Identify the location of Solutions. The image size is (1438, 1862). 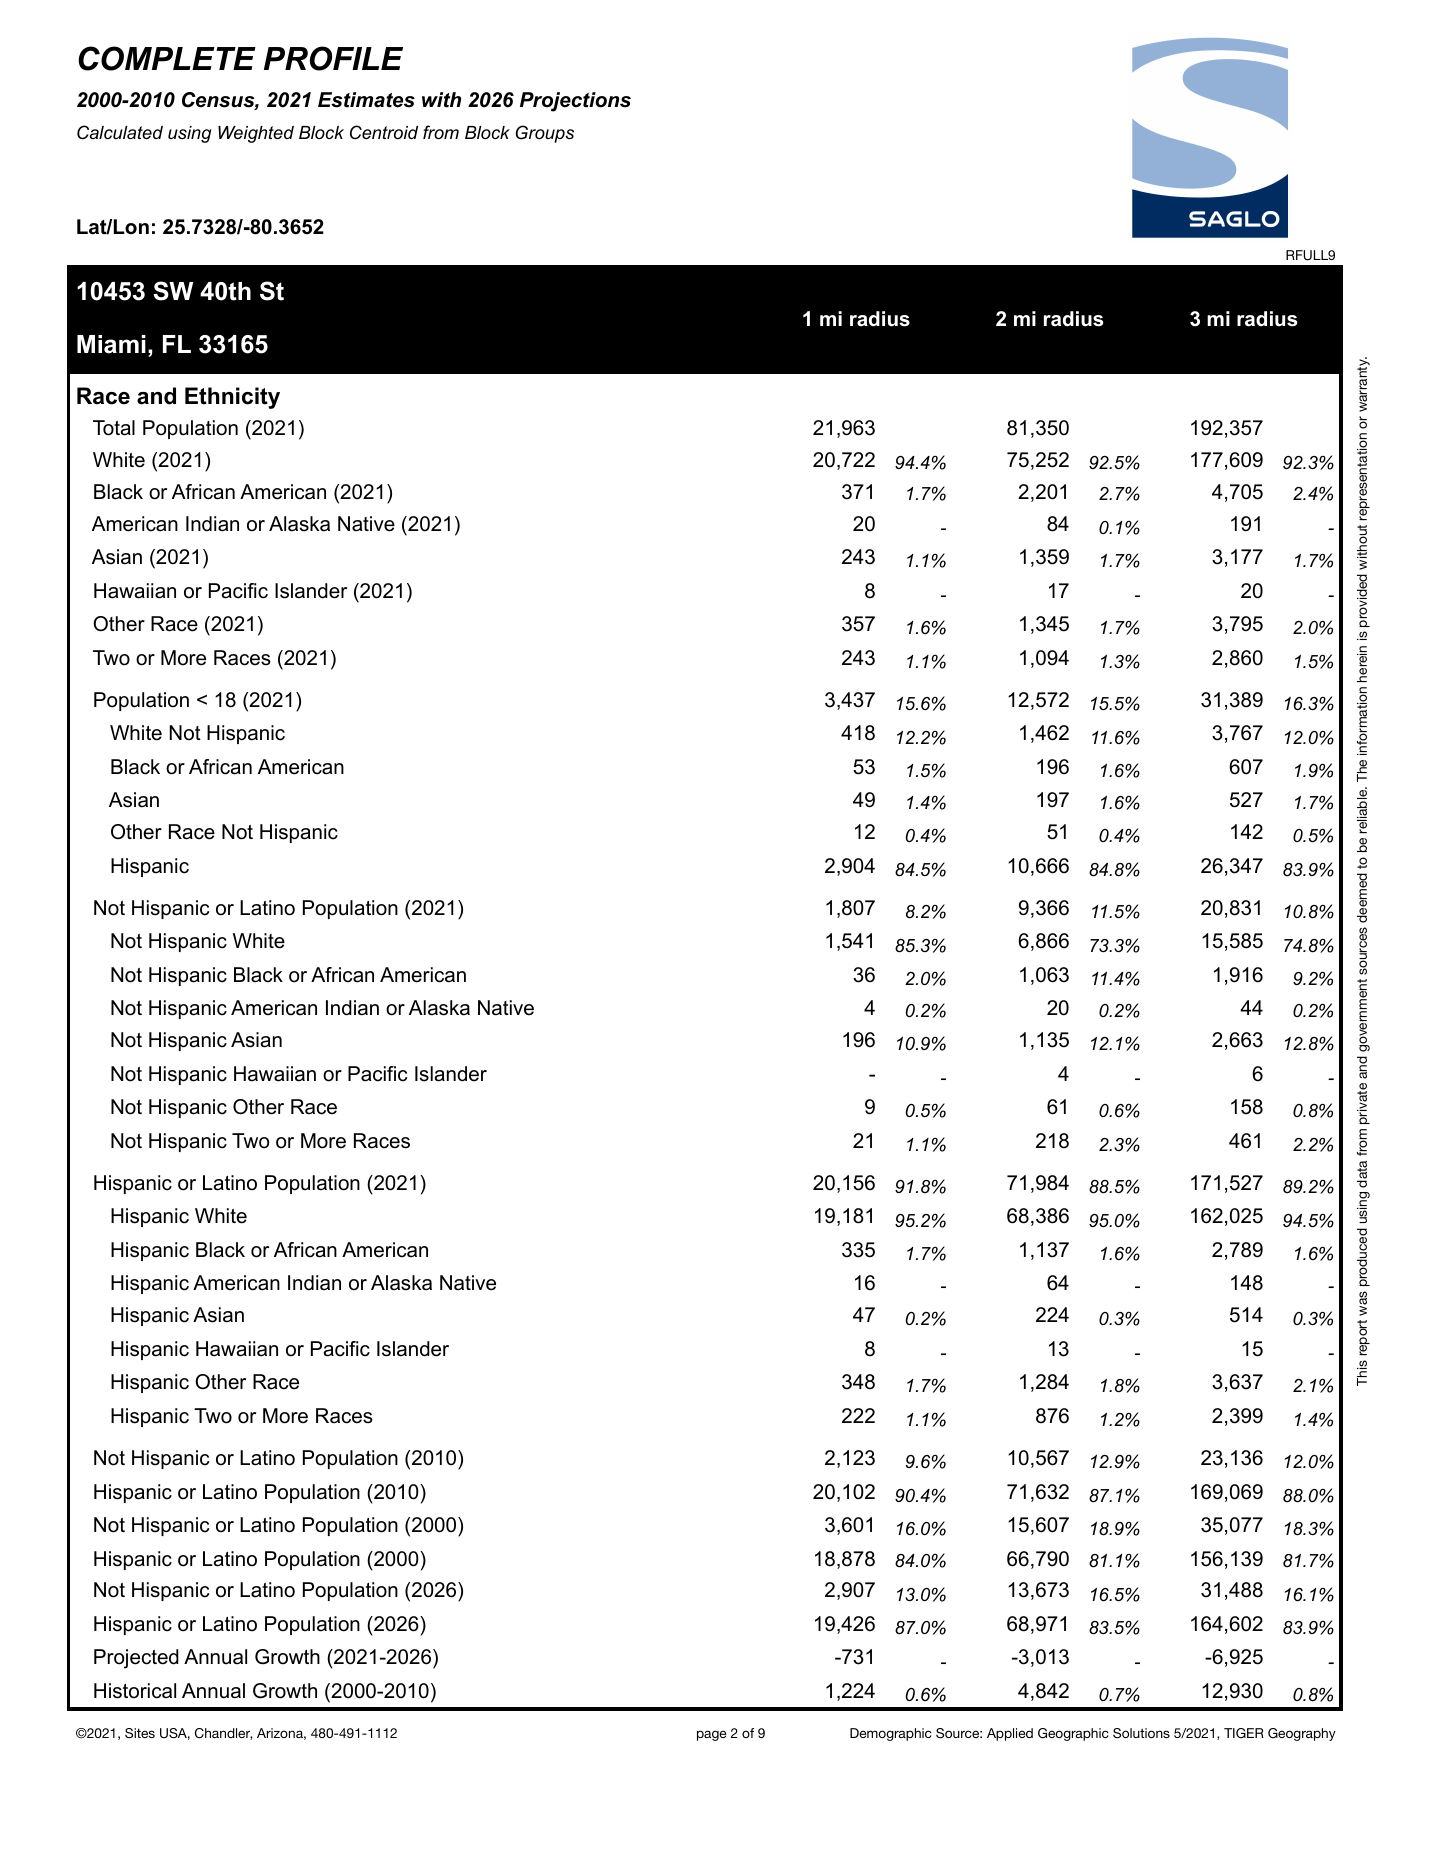
(1141, 1733).
